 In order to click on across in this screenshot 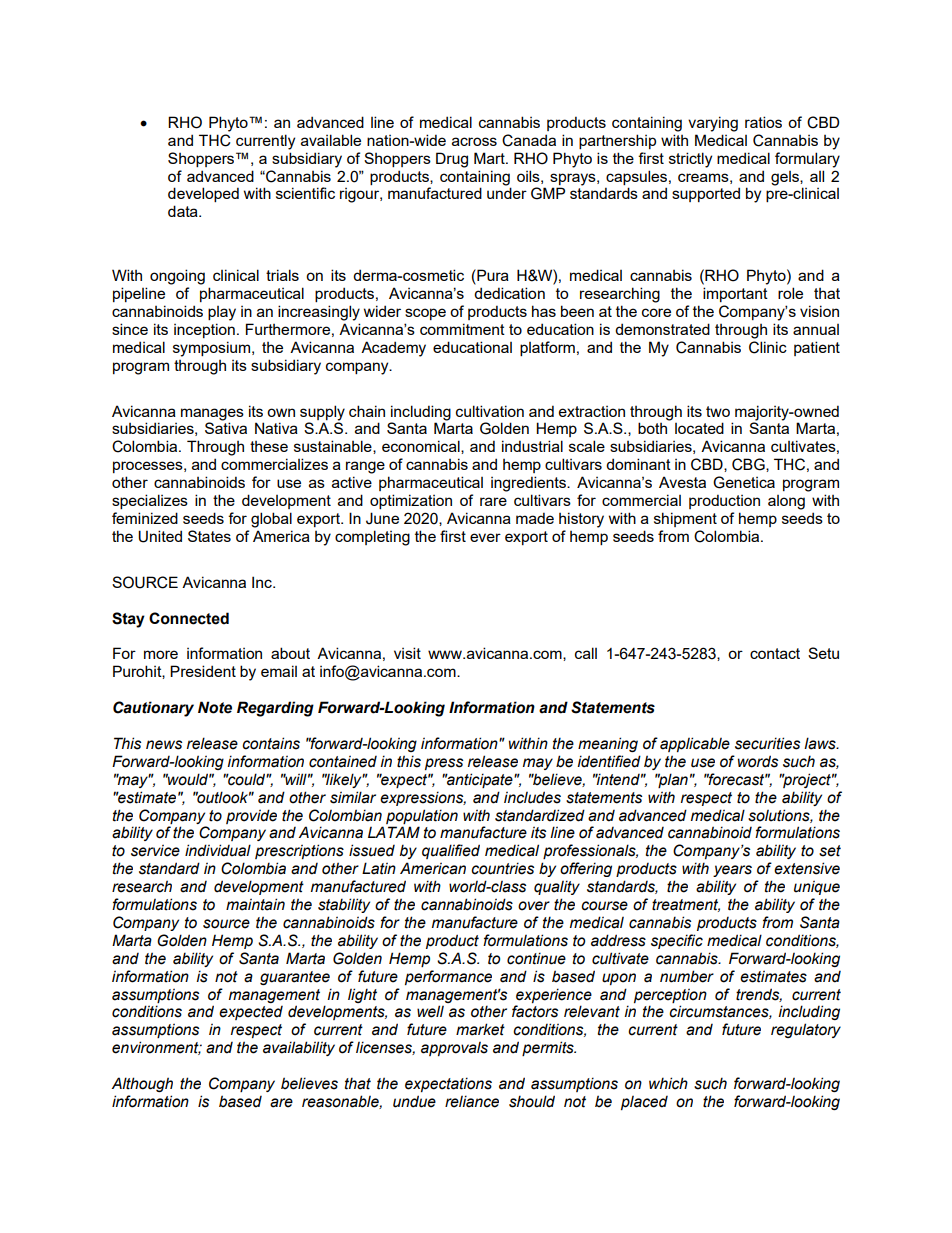, I will do `click(474, 141)`.
